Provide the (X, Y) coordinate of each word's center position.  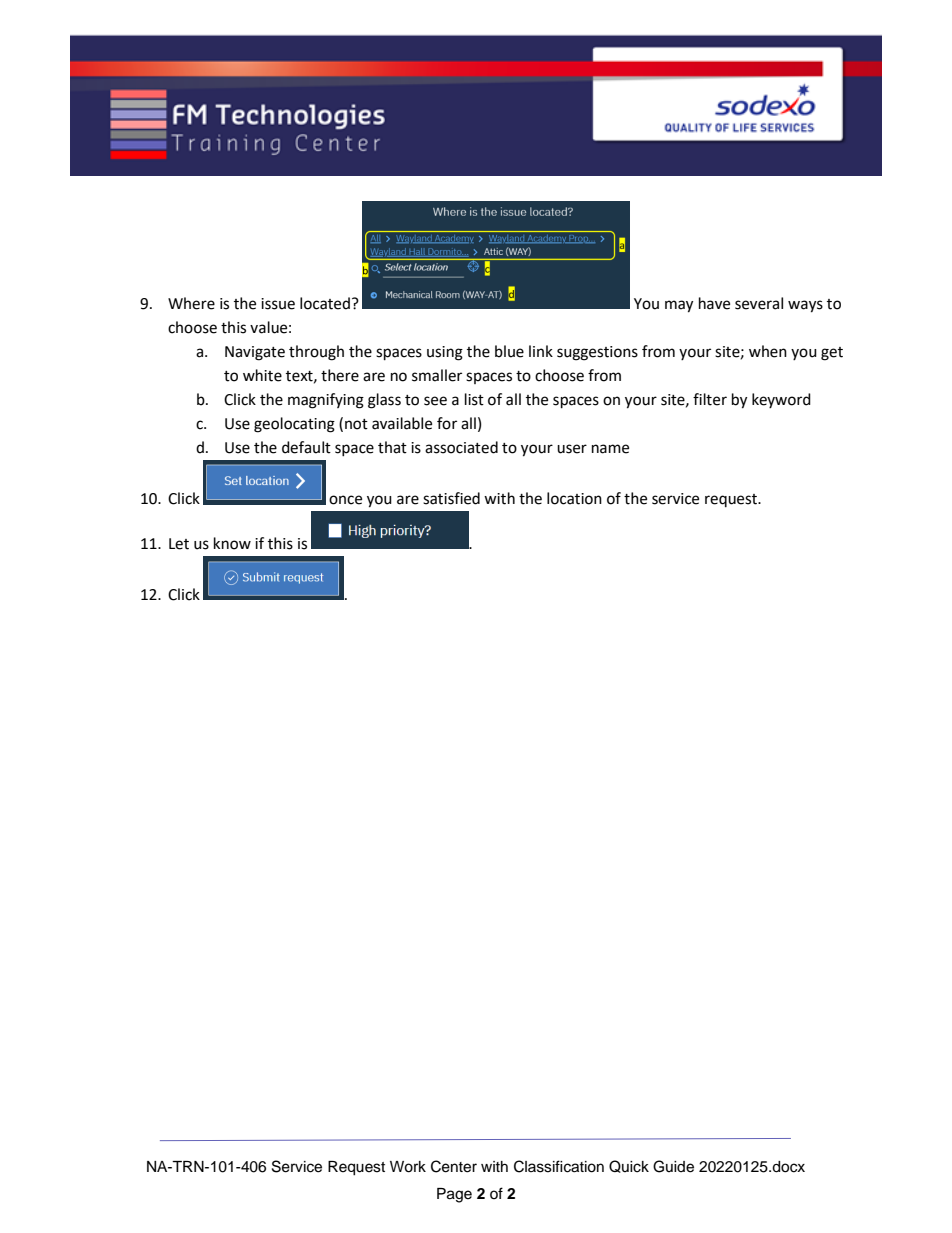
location (574, 498)
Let (179, 544)
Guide (673, 1166)
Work (408, 1167)
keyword (781, 400)
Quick (629, 1166)
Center (454, 1166)
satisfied (451, 498)
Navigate (255, 353)
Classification (559, 1166)
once (345, 500)
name (610, 449)
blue (509, 351)
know (232, 543)
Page (454, 1195)
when (768, 351)
